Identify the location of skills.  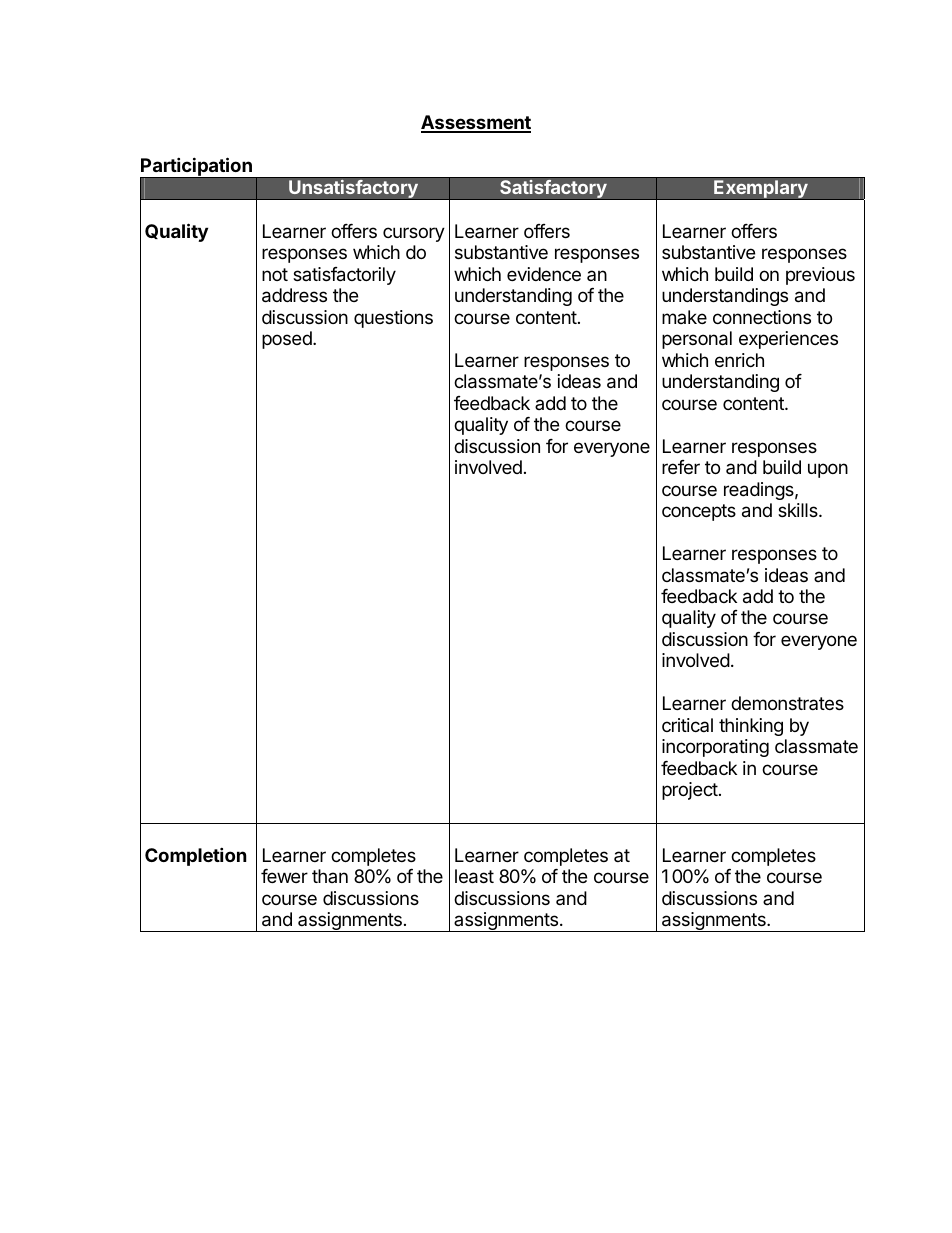
(799, 510).
